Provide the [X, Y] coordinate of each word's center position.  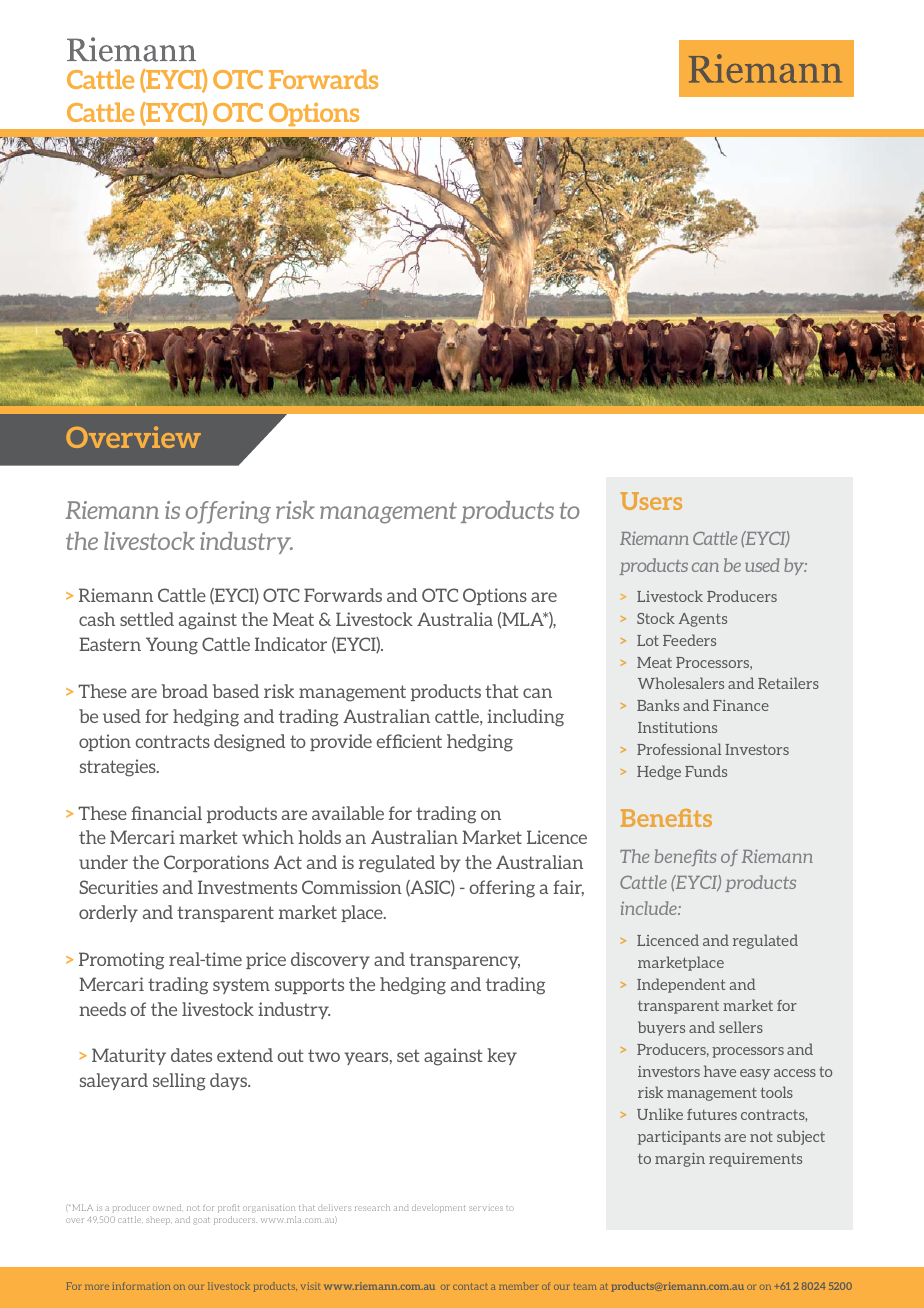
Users [651, 501]
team [585, 1286]
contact [470, 1286]
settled [147, 619]
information [141, 1286]
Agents [703, 620]
